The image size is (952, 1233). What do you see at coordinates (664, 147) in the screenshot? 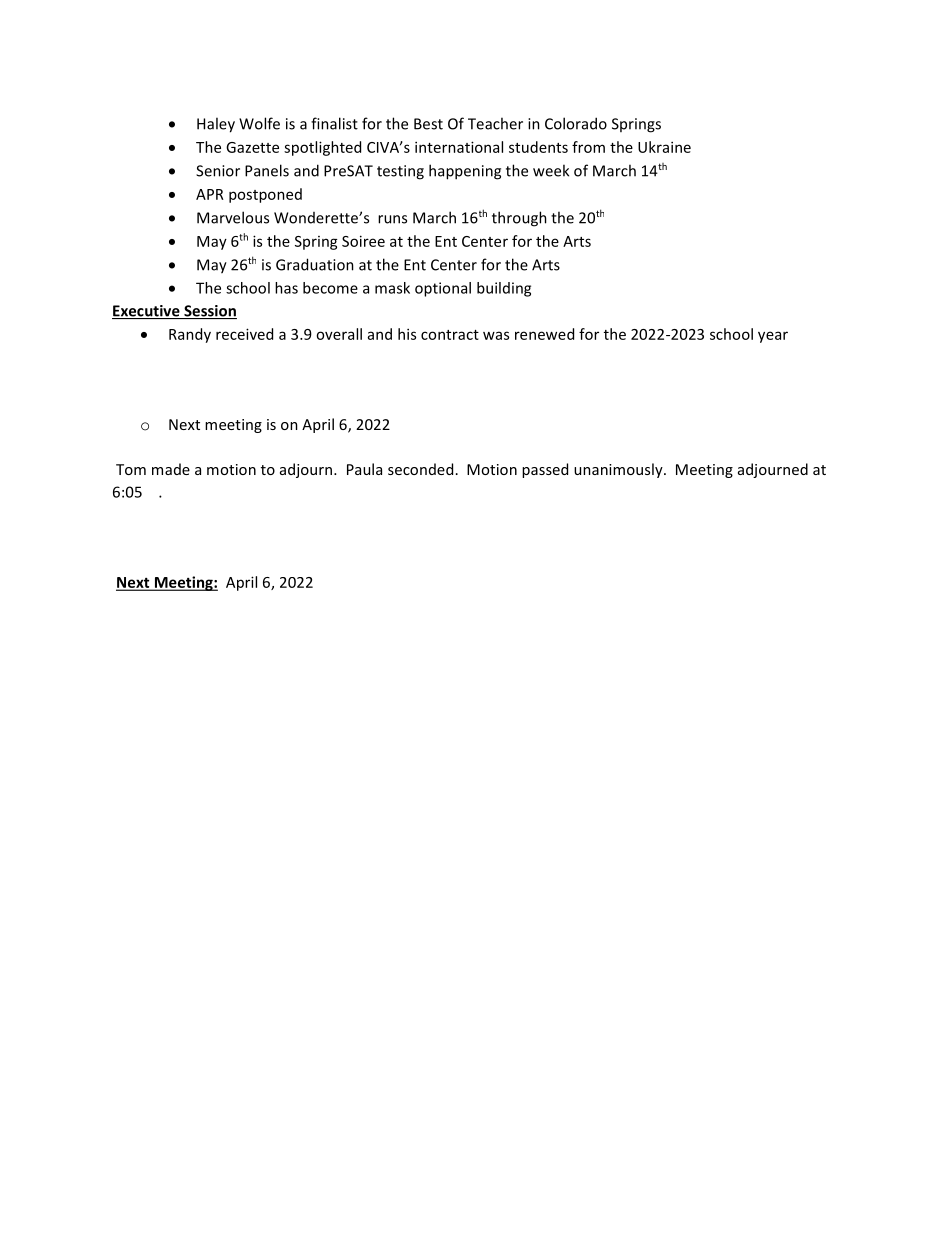
I see `Ukraine` at bounding box center [664, 147].
